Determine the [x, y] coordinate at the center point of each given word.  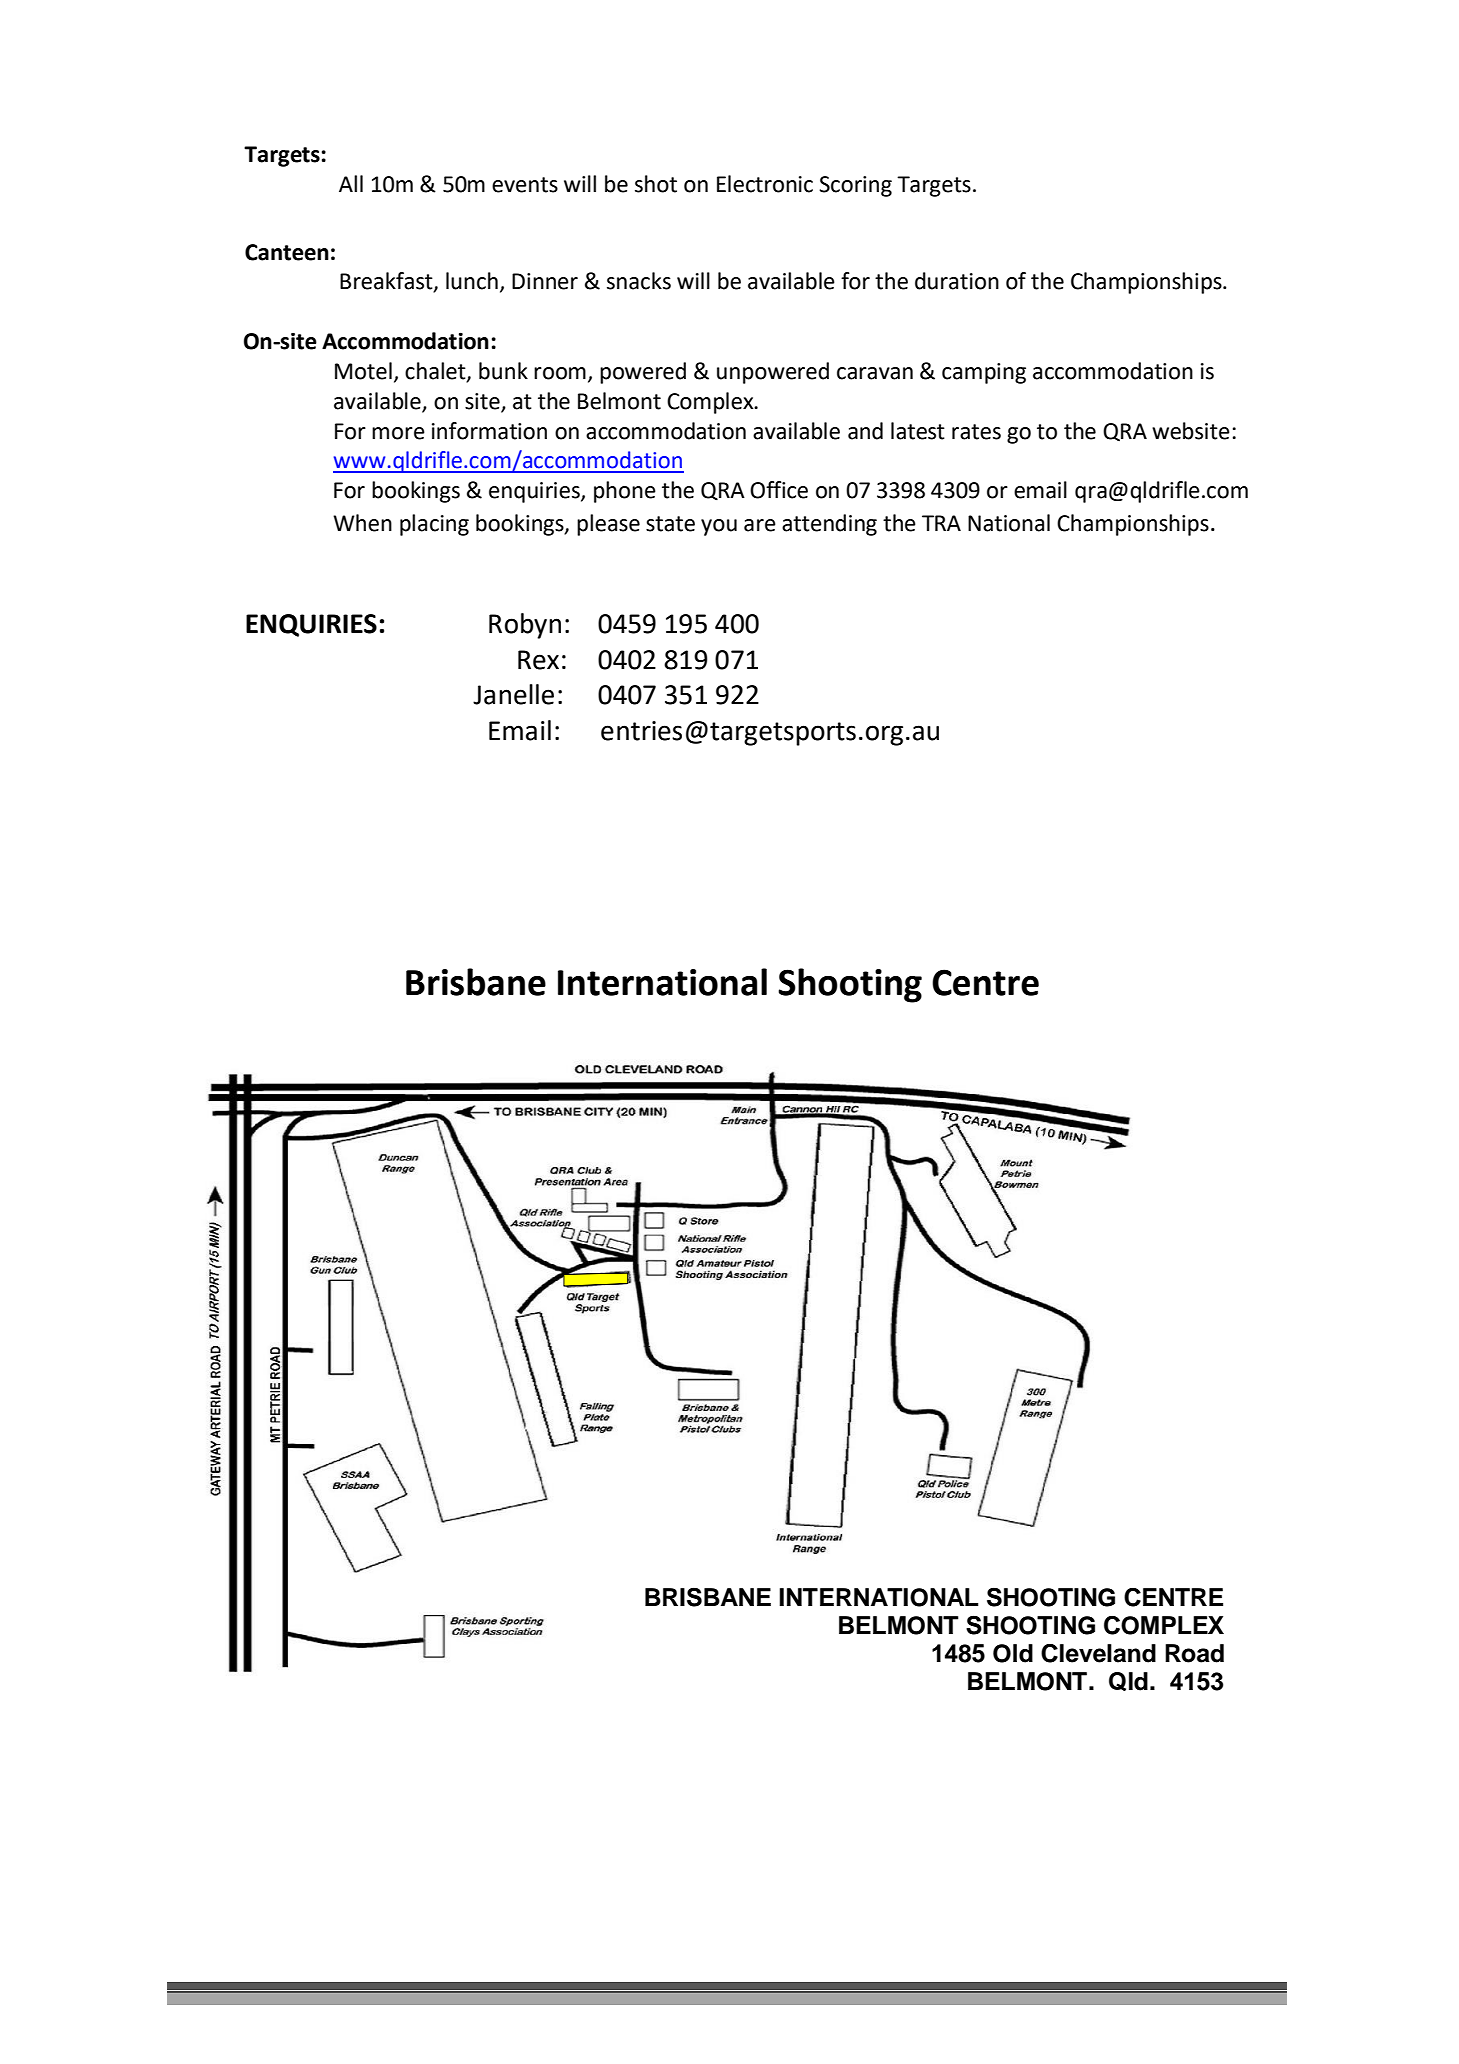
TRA [941, 523]
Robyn [525, 626]
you [719, 527]
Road [1194, 1653]
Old [1013, 1653]
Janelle [513, 694]
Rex [538, 660]
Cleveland [1098, 1653]
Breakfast [387, 282]
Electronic [765, 184]
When [362, 523]
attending [829, 525]
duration [957, 281]
